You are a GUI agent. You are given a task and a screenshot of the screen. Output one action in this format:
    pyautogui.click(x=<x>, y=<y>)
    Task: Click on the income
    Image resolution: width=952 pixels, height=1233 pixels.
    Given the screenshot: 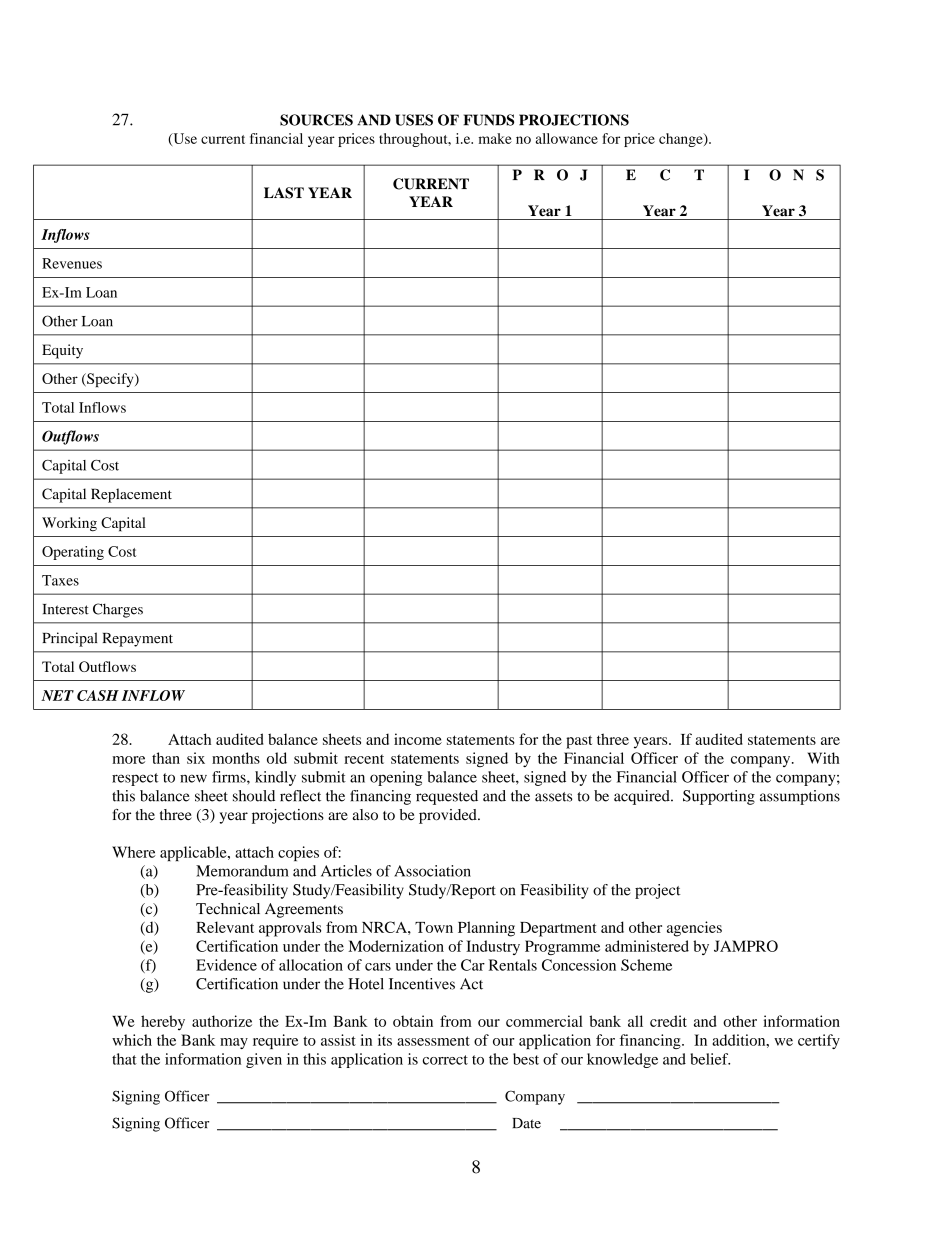 What is the action you would take?
    pyautogui.click(x=418, y=739)
